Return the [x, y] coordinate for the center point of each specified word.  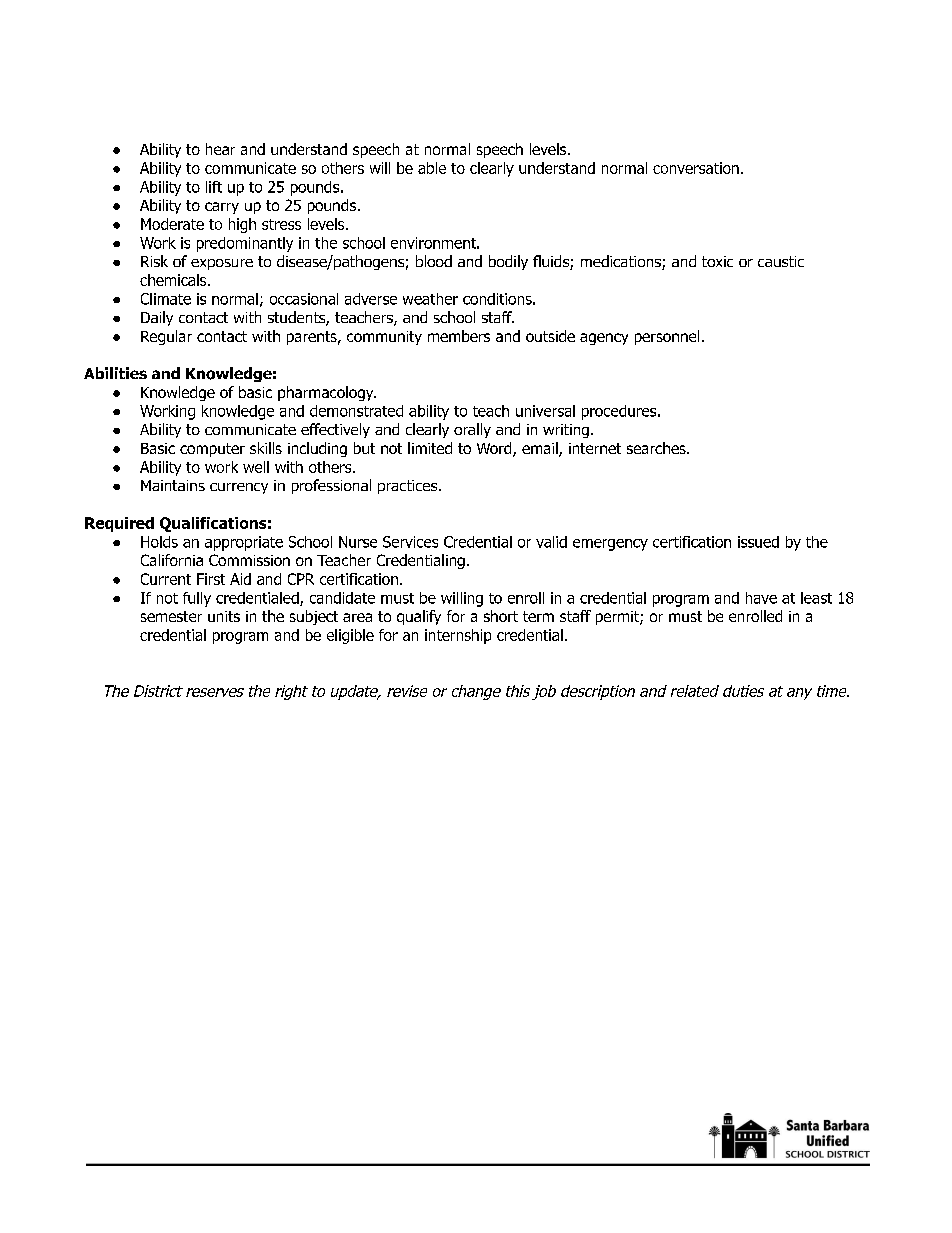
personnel [667, 337]
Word [495, 449]
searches [657, 448]
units [224, 616]
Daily [157, 318]
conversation [696, 168]
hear [220, 149]
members [459, 336]
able [432, 168]
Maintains [173, 485]
